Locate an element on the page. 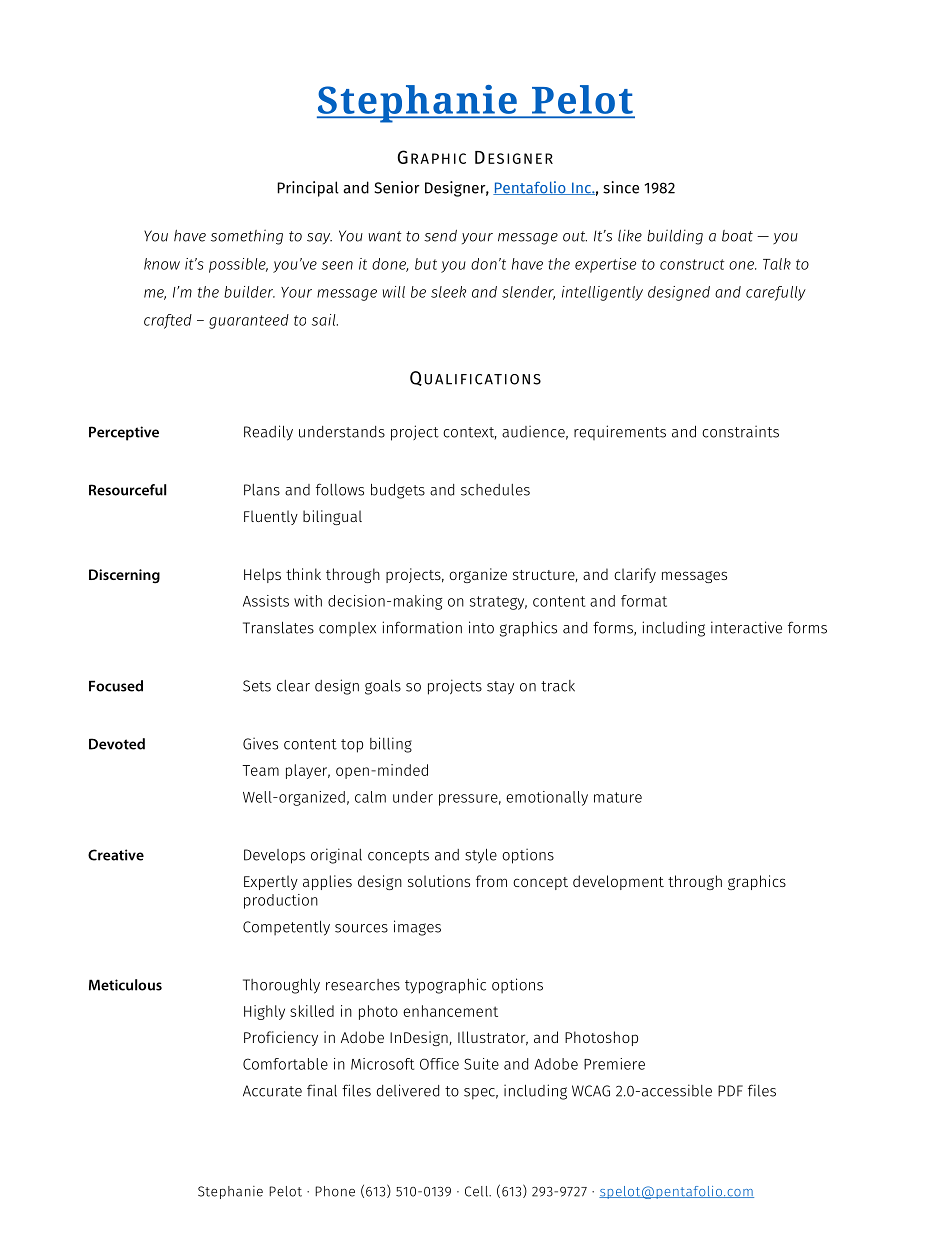  Sets is located at coordinates (257, 686).
